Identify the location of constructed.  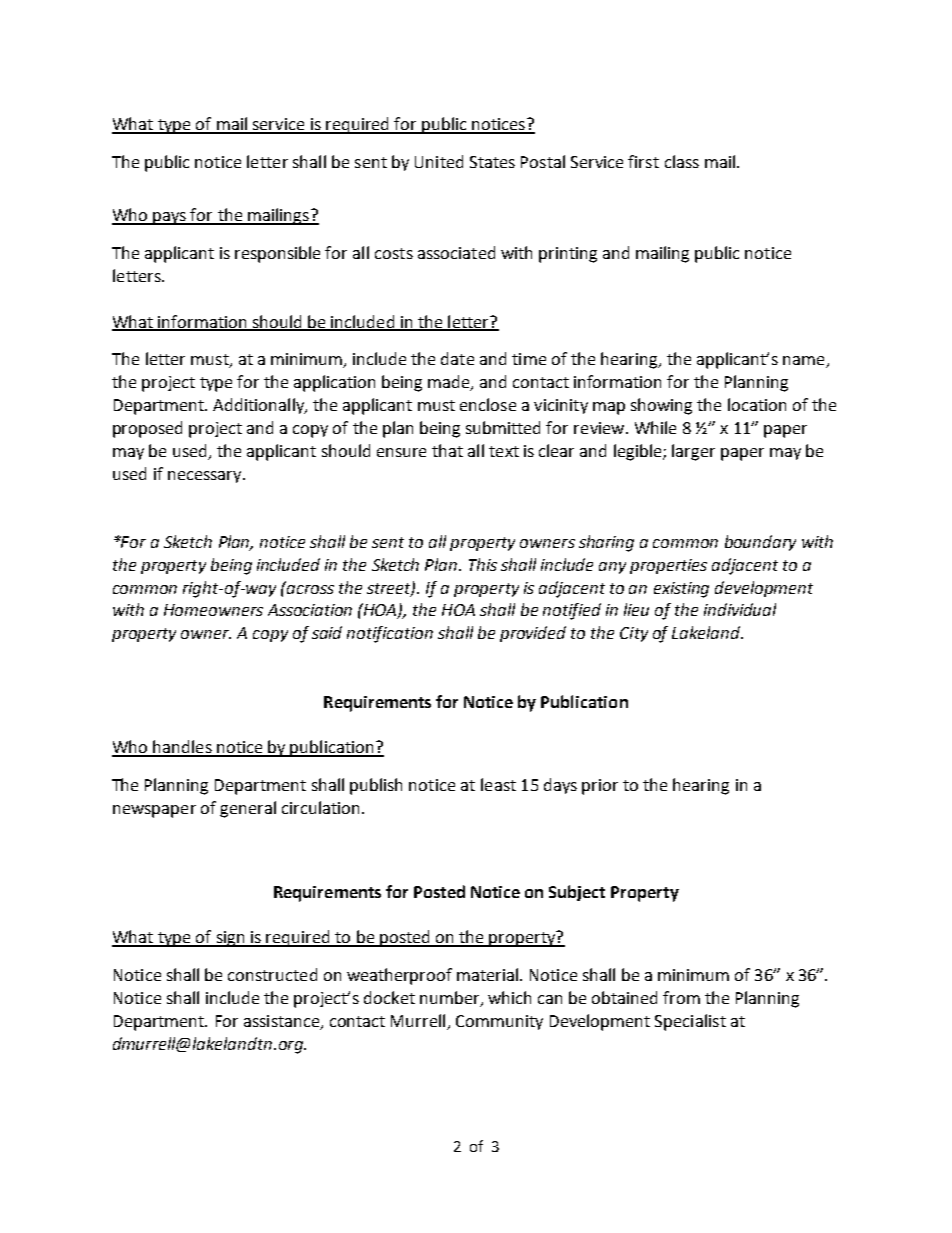
(272, 974).
